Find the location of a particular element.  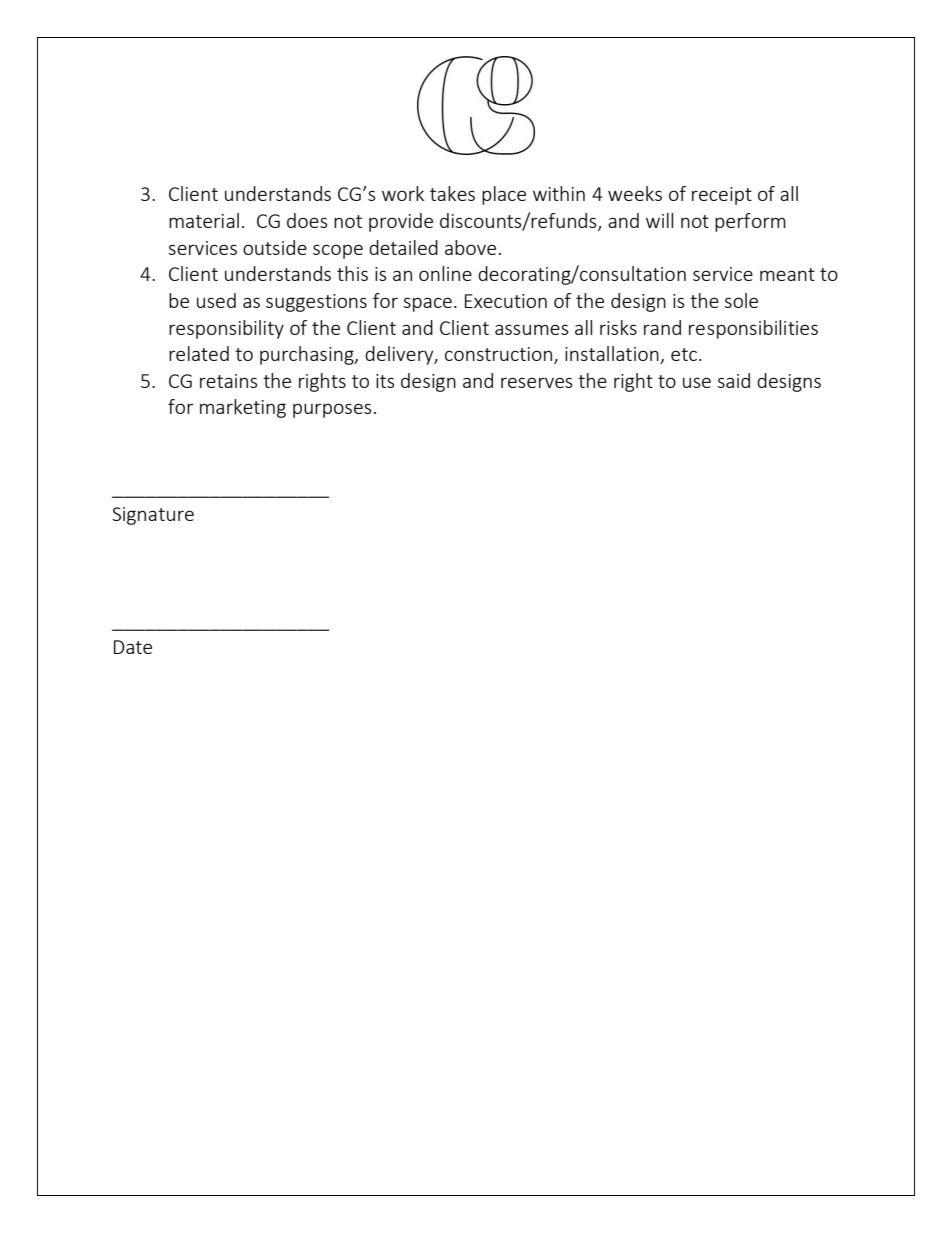

purposes is located at coordinates (332, 410).
